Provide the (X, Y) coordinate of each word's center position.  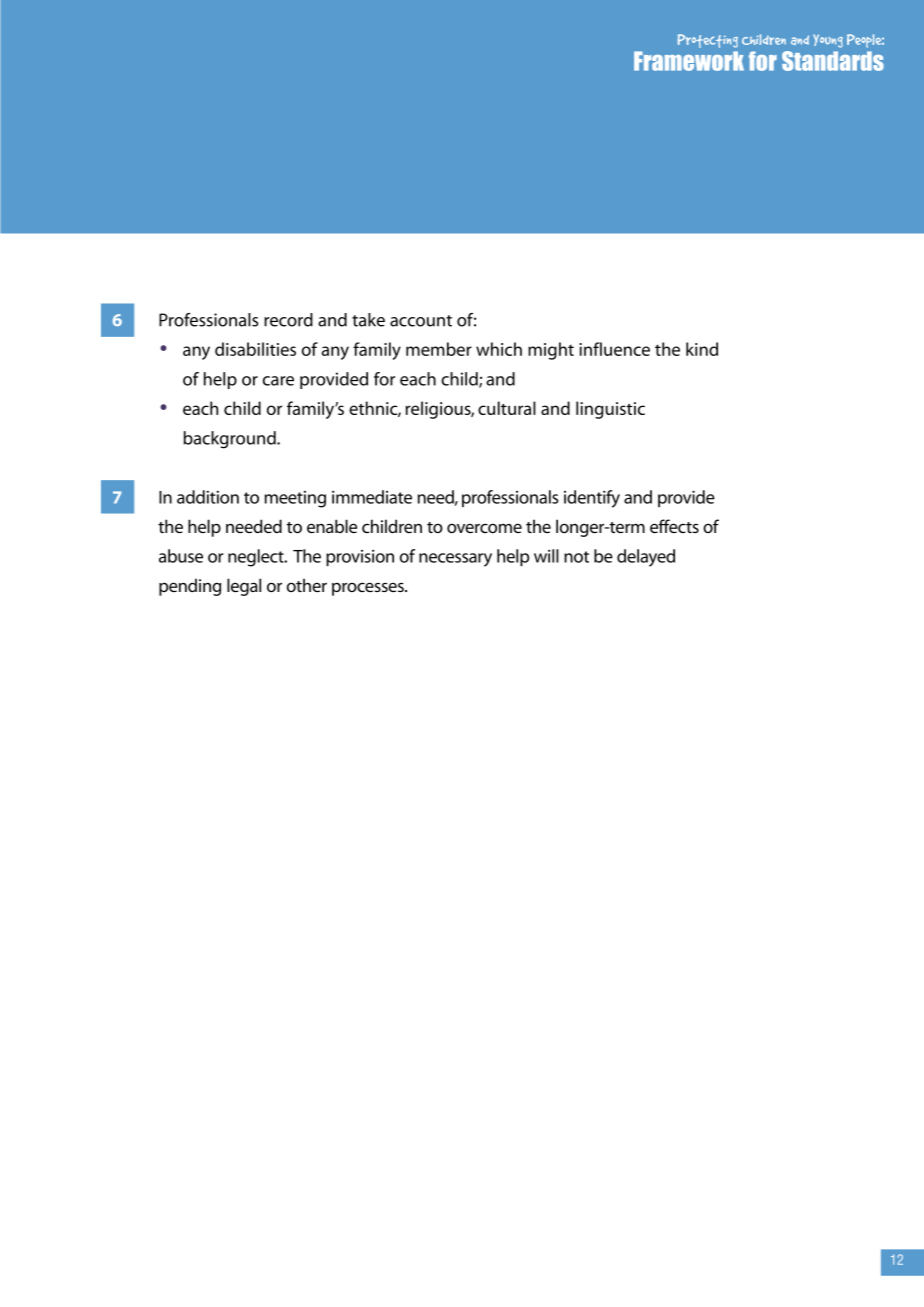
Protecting (708, 41)
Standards (833, 61)
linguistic (610, 410)
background (231, 440)
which (499, 349)
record (288, 320)
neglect (257, 558)
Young (828, 41)
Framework (689, 61)
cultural (507, 408)
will (546, 556)
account (421, 321)
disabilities (255, 349)
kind (702, 349)
